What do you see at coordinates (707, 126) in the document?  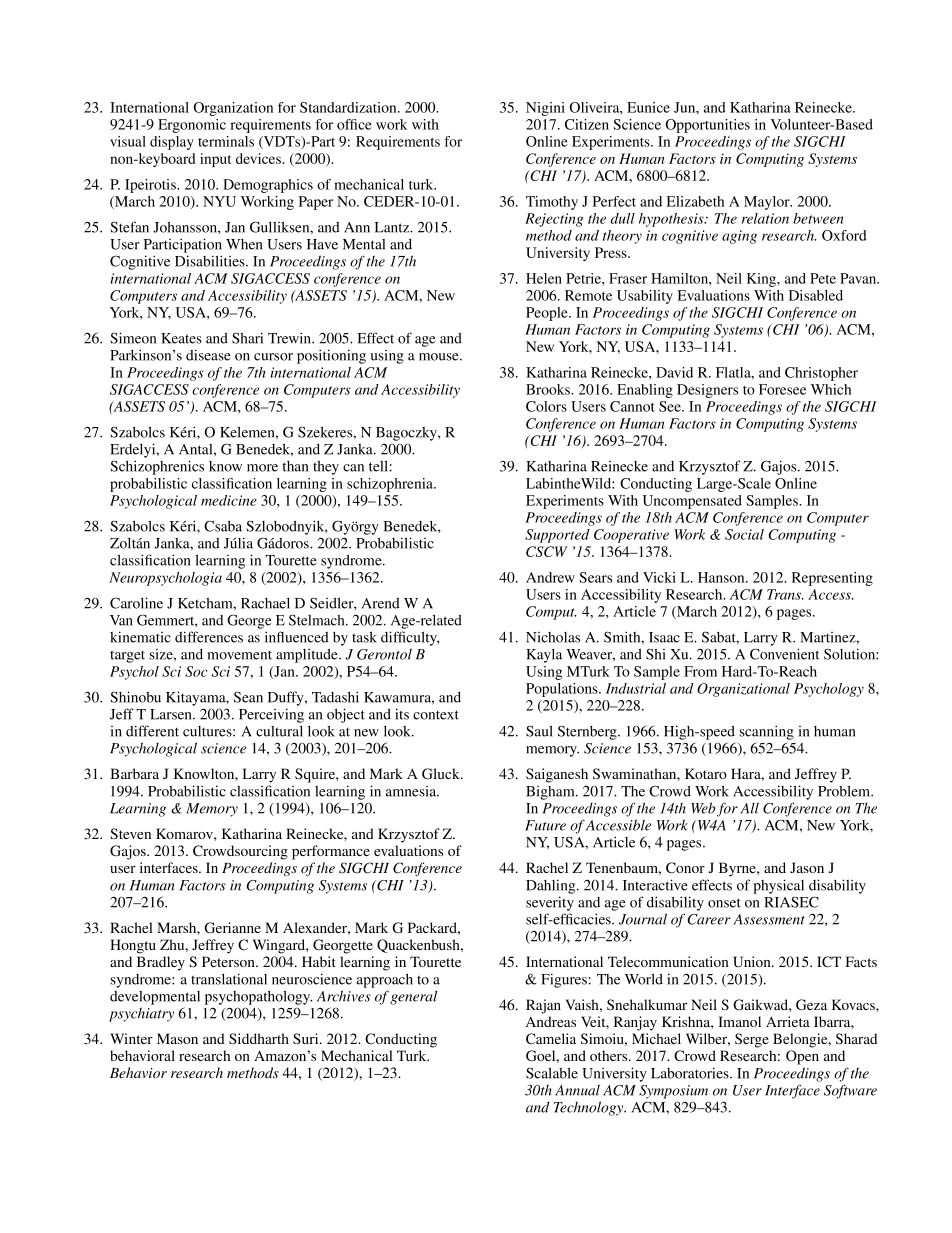 I see `Opportunities` at bounding box center [707, 126].
